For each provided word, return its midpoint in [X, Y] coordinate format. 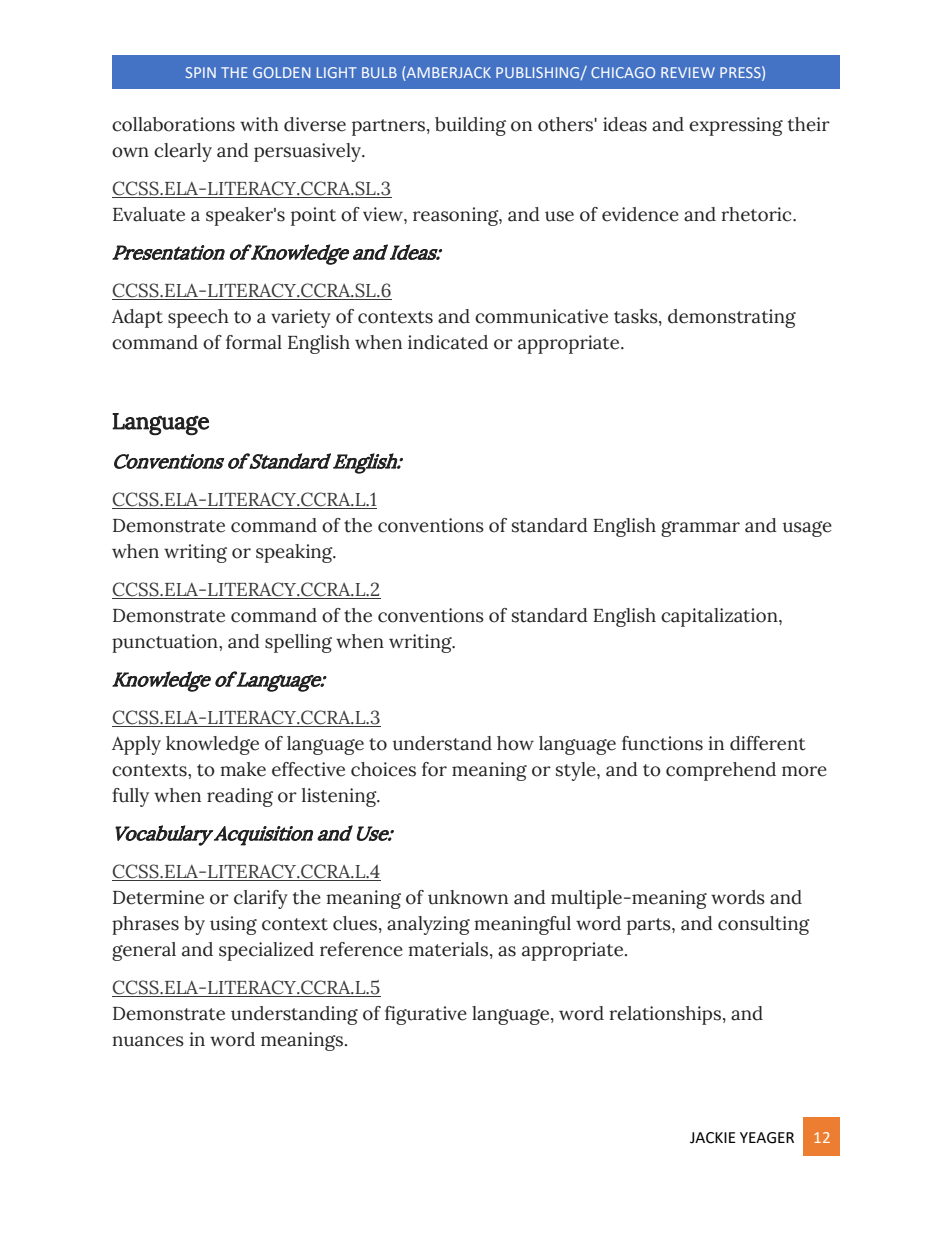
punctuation [166, 643]
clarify [261, 899]
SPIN [201, 72]
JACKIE [713, 1138]
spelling [298, 643]
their [809, 124]
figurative [426, 1015]
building [470, 126]
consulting [764, 925]
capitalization [720, 617]
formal [254, 342]
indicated [448, 342]
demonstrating [732, 318]
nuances [148, 1041]
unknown [468, 897]
